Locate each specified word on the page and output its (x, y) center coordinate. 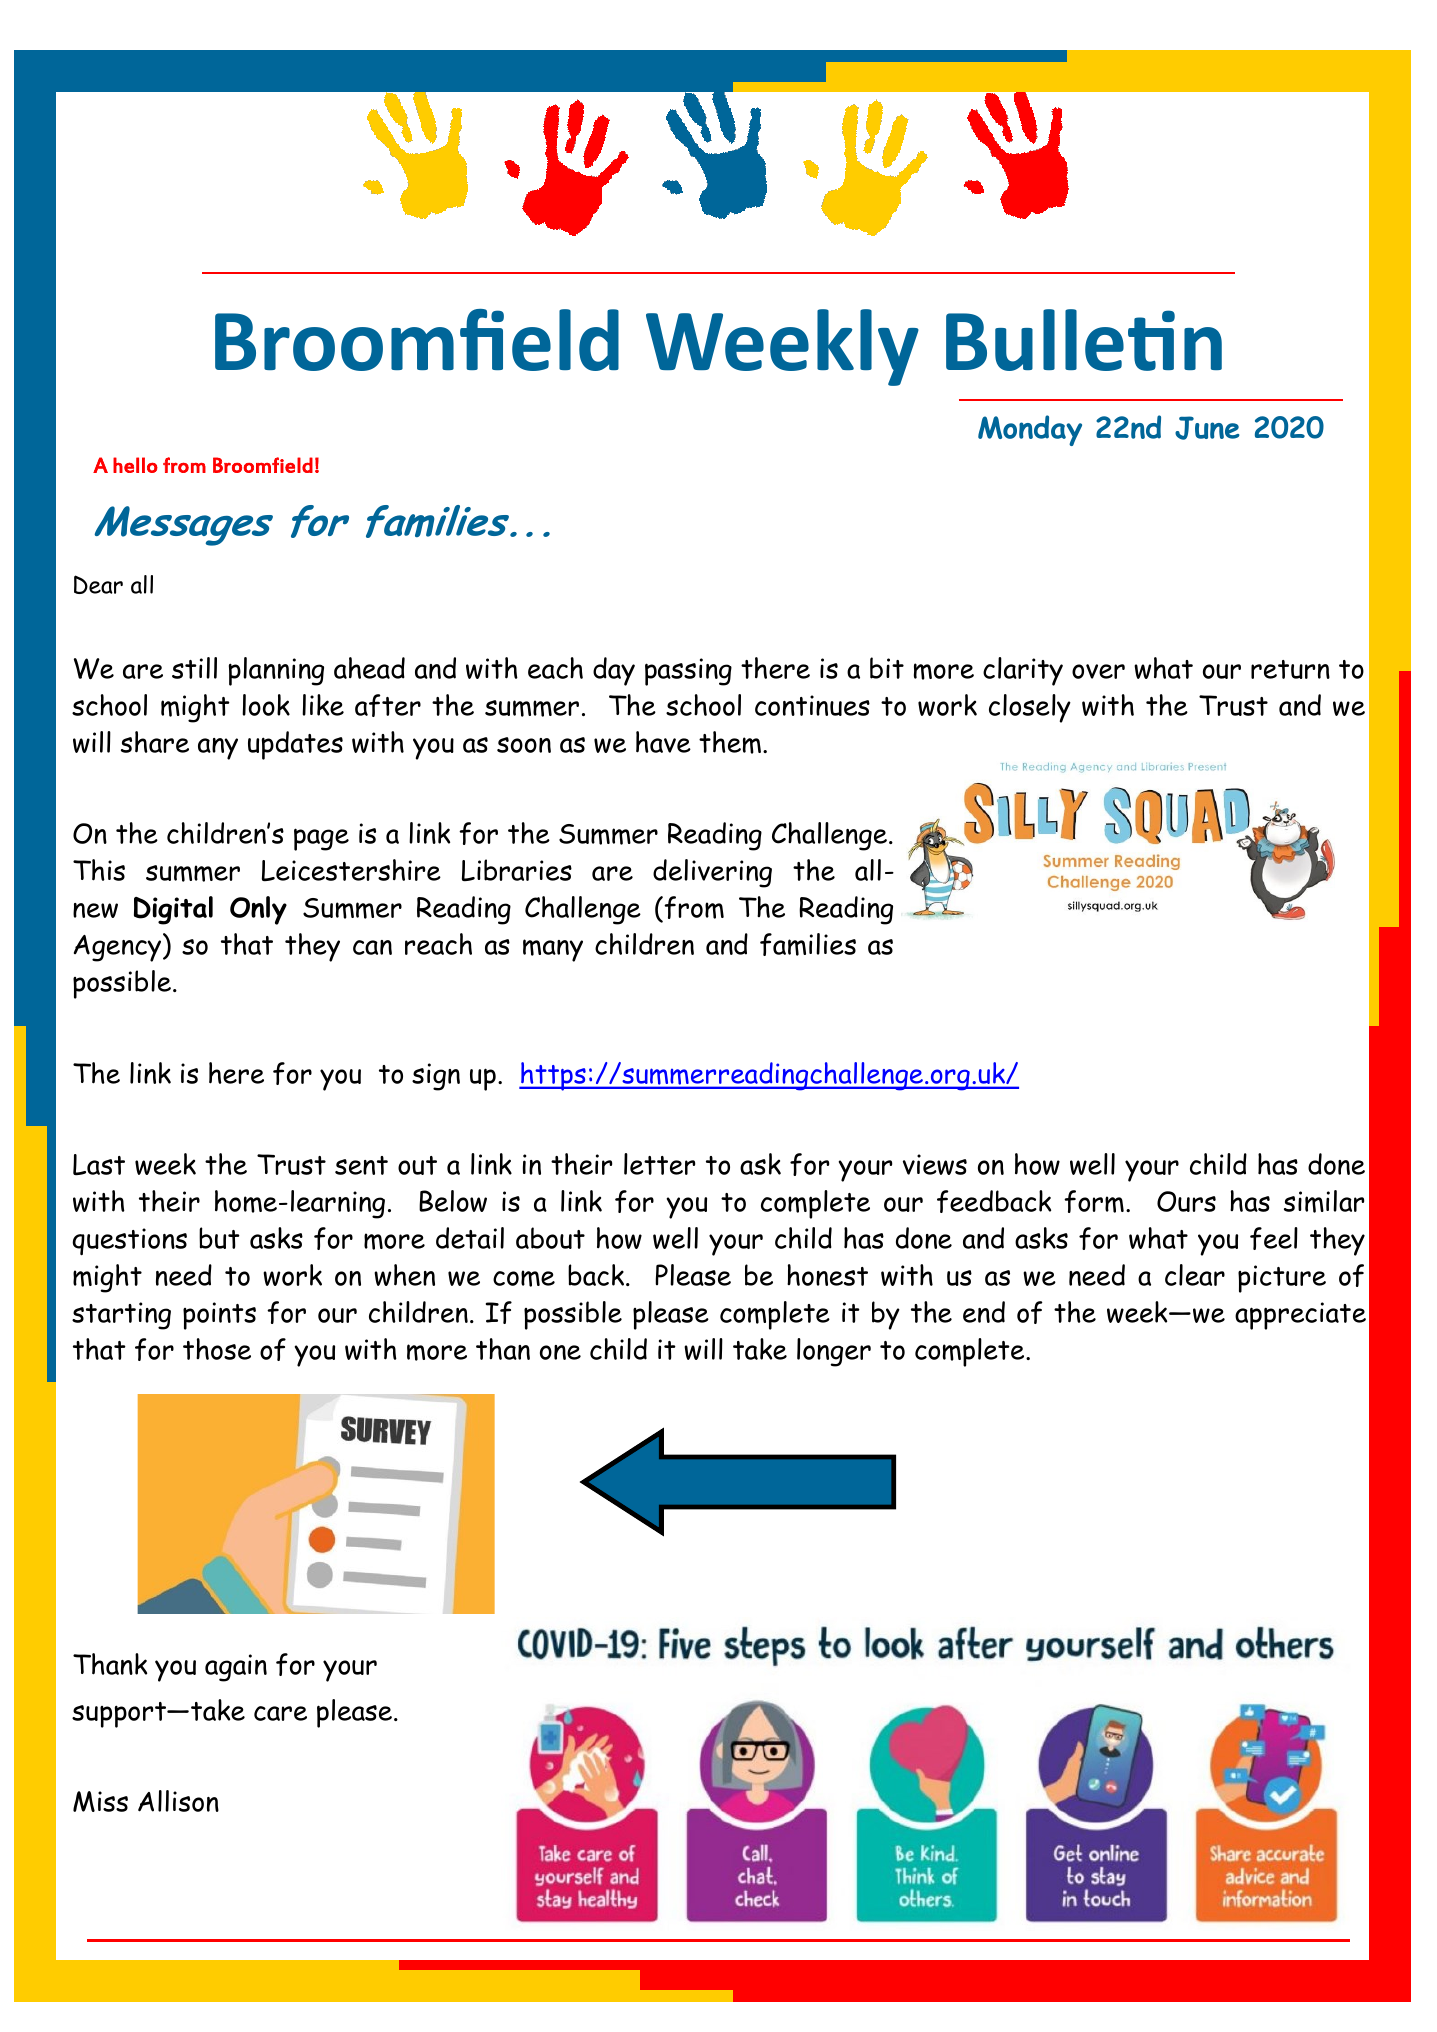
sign (436, 1077)
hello (135, 465)
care (280, 1713)
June (1207, 428)
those (217, 1349)
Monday (1030, 430)
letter (659, 1164)
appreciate (1300, 1316)
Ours (1186, 1201)
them (730, 742)
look (266, 705)
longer (834, 1352)
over (1098, 671)
